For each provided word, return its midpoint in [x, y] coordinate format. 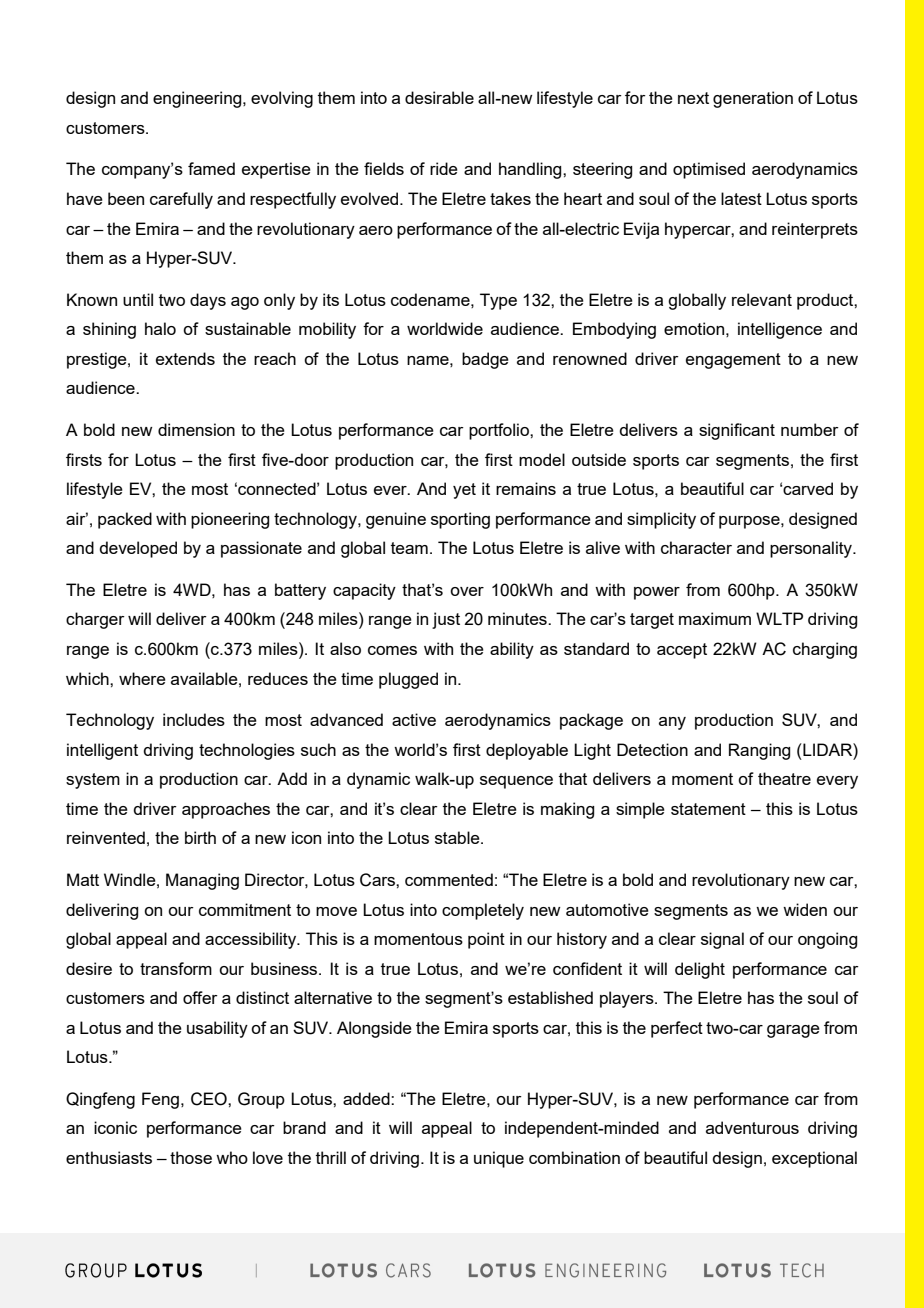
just [446, 620]
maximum [715, 618]
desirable [439, 97]
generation [753, 99]
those [191, 1157]
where [142, 678]
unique [499, 1159]
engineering [198, 99]
